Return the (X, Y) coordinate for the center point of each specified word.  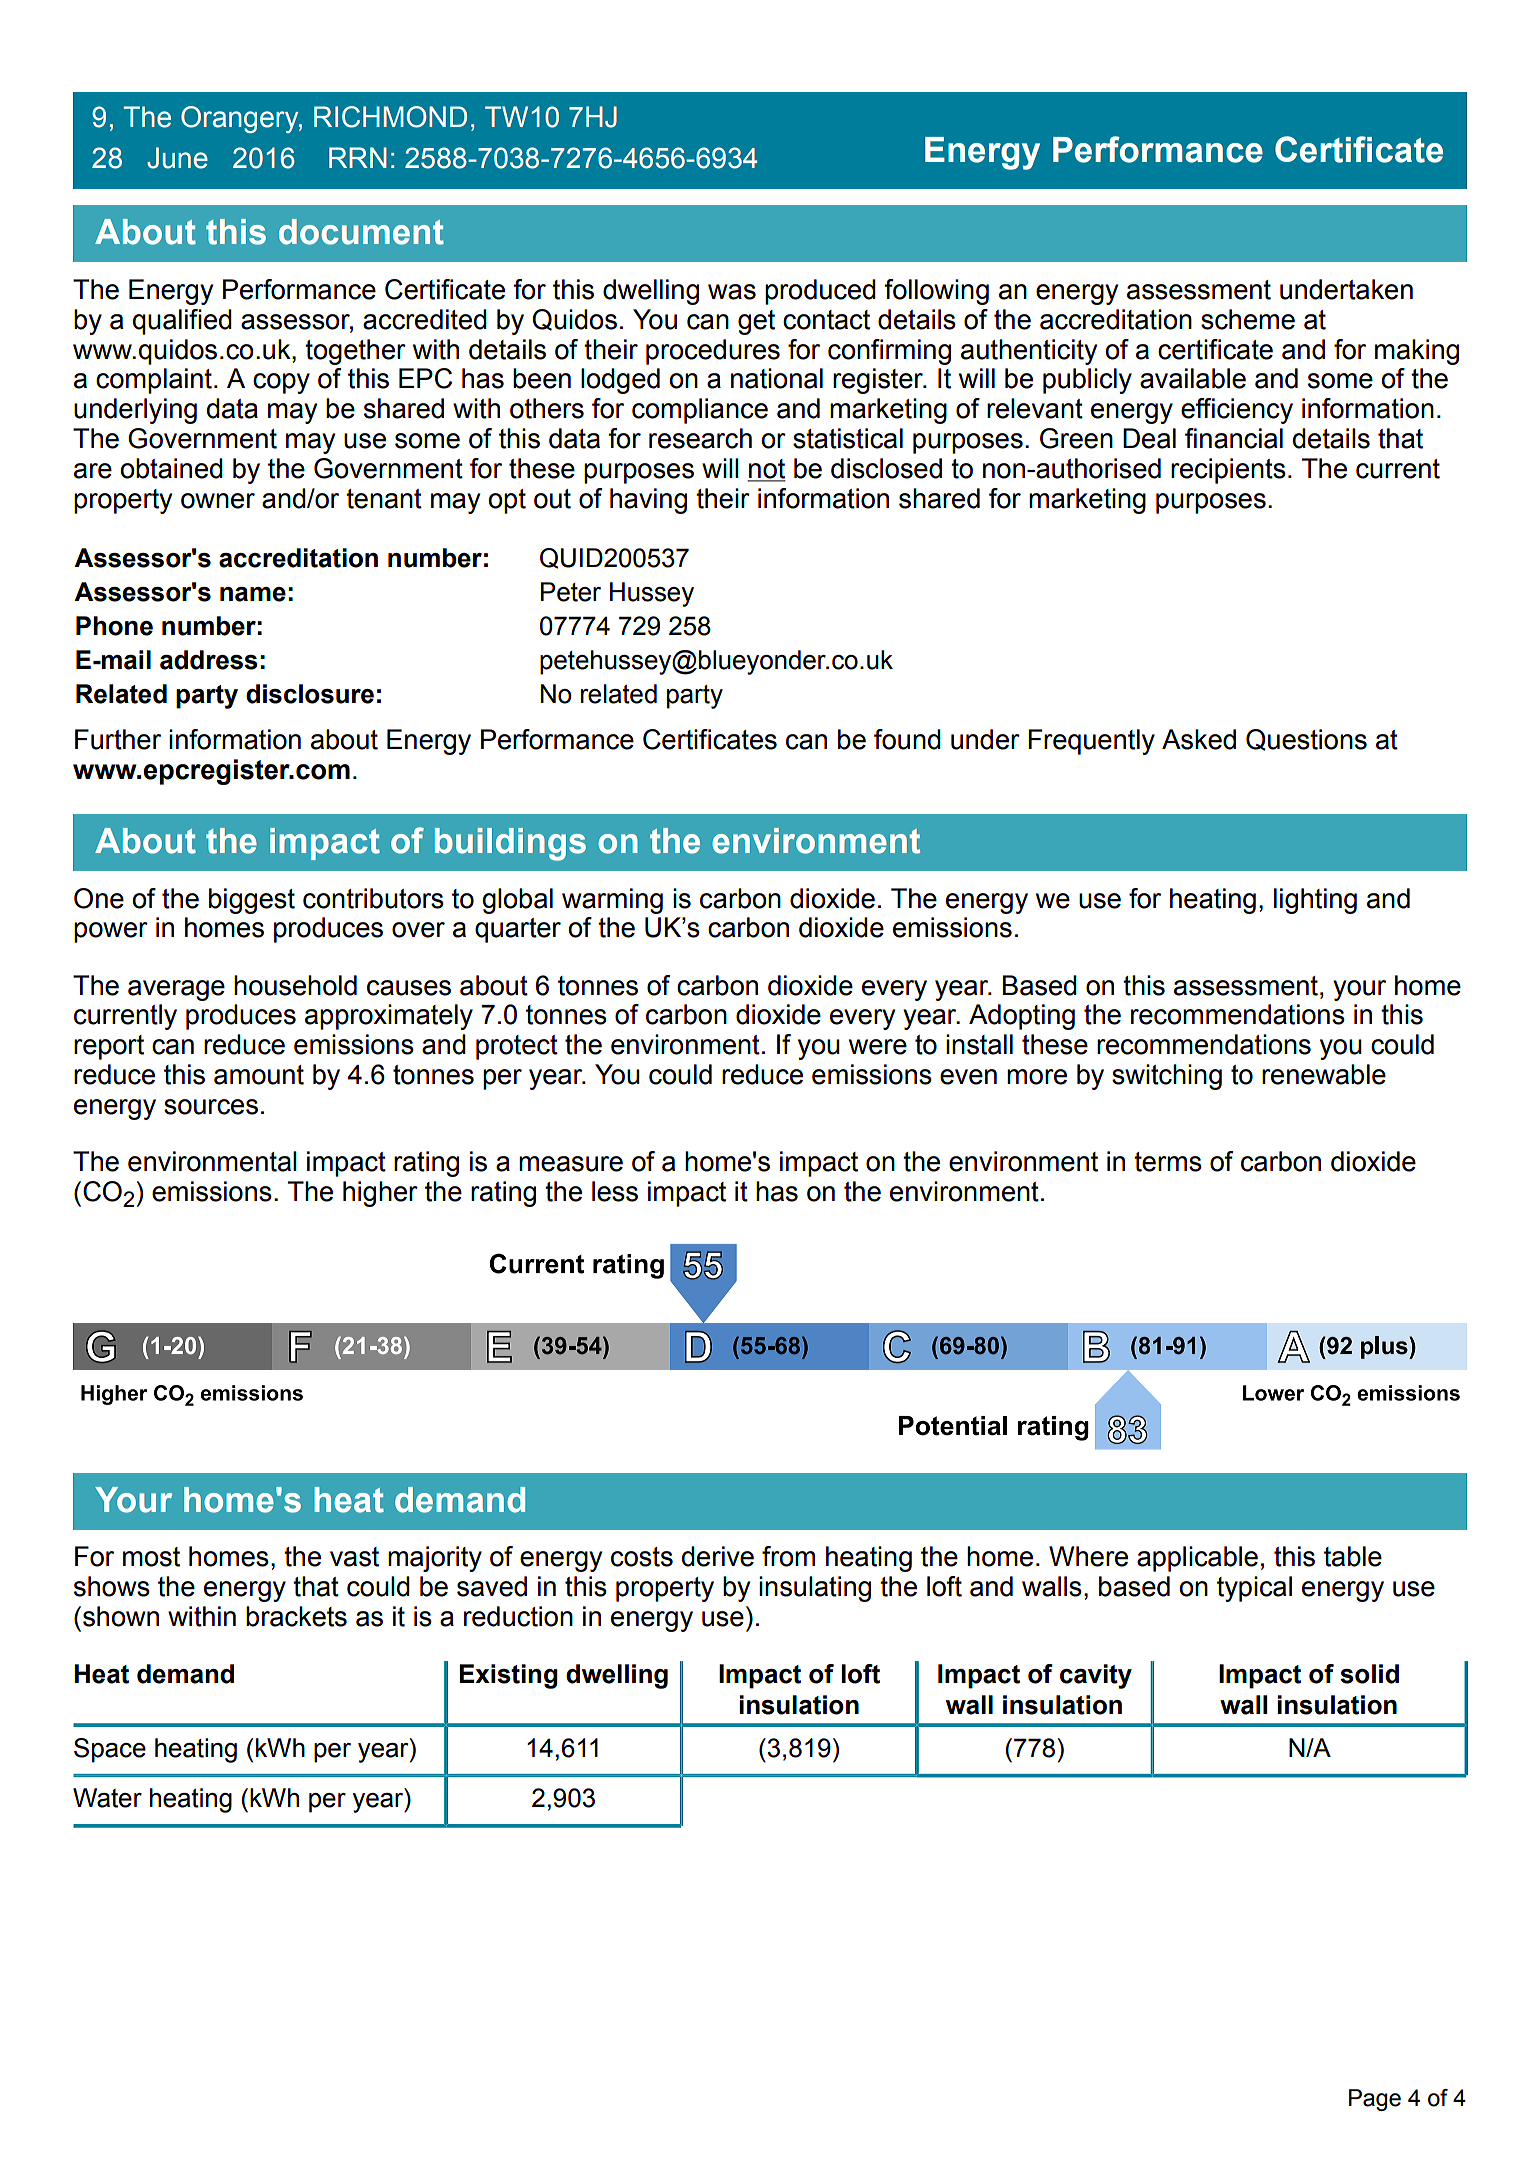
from (788, 1556)
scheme (1248, 319)
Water (107, 1798)
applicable (1197, 1559)
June (177, 158)
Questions (1306, 740)
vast (354, 1557)
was (732, 292)
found (907, 739)
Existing (508, 1676)
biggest (252, 901)
